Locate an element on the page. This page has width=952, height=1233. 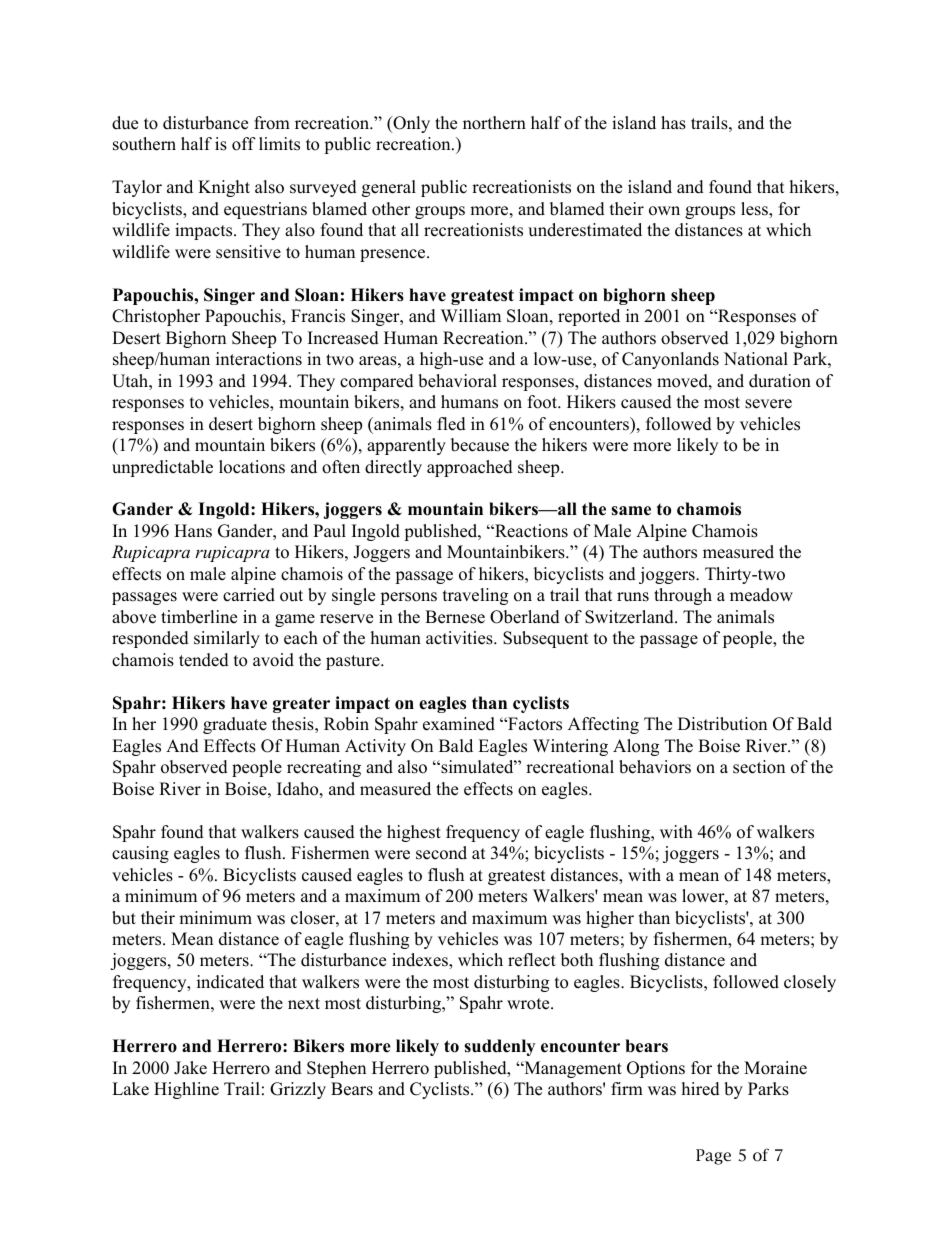
traveling is located at coordinates (475, 596).
